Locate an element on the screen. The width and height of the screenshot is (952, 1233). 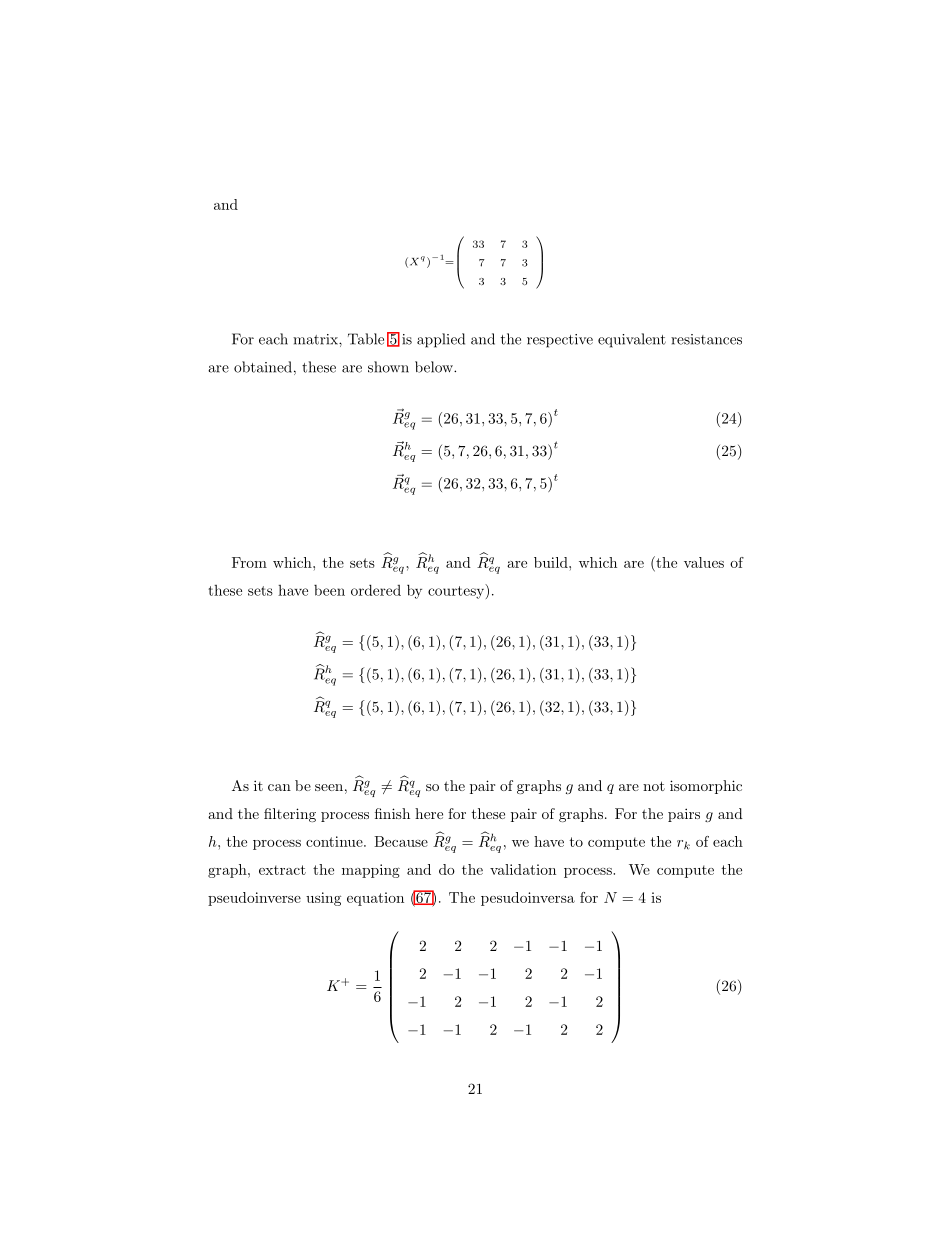
values is located at coordinates (704, 562).
